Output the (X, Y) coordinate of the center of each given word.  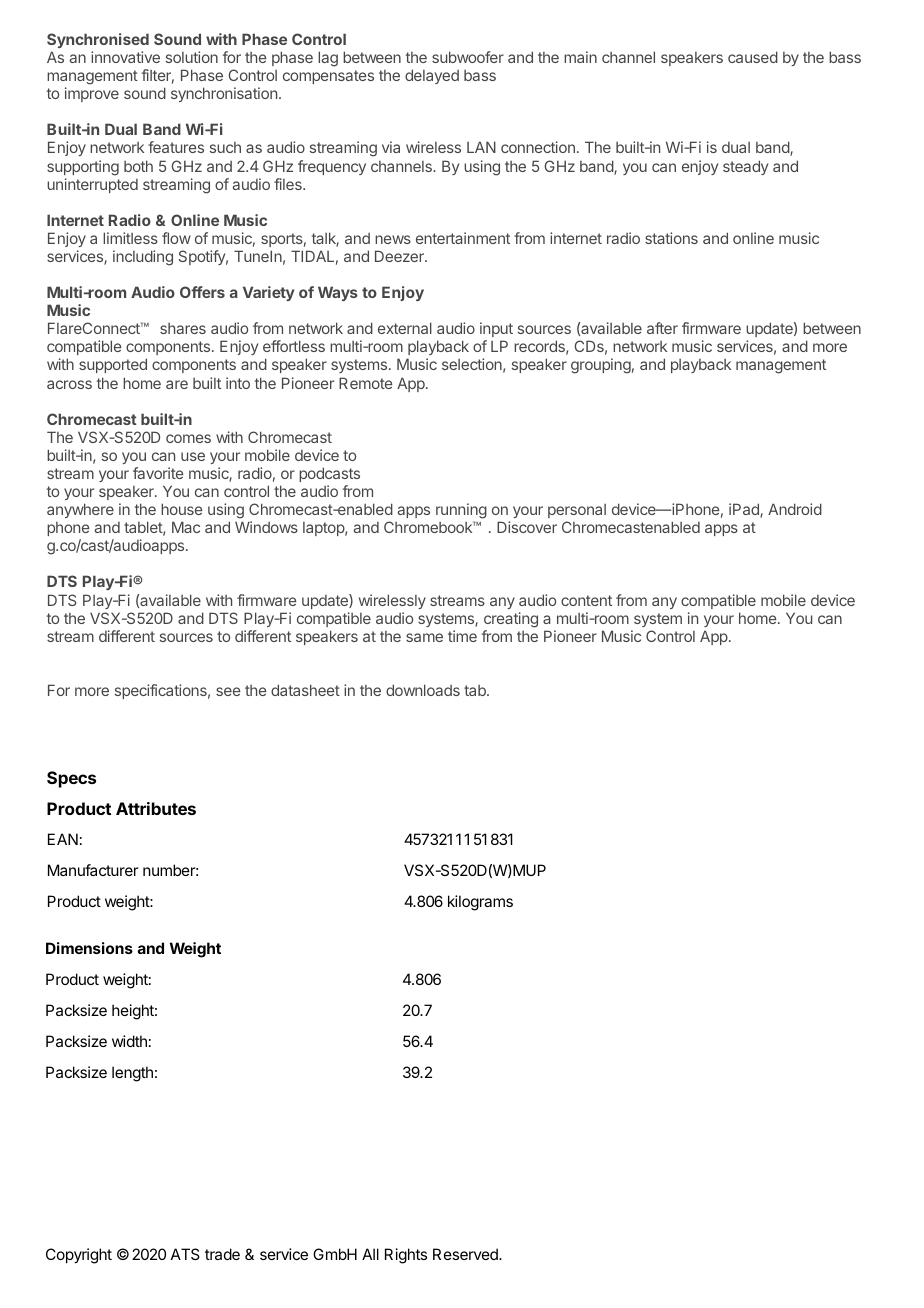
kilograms (480, 903)
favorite (158, 473)
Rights (406, 1256)
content (586, 600)
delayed (432, 76)
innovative (125, 57)
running (461, 512)
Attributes (156, 808)
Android (795, 509)
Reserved (466, 1254)
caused (753, 57)
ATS (185, 1254)
